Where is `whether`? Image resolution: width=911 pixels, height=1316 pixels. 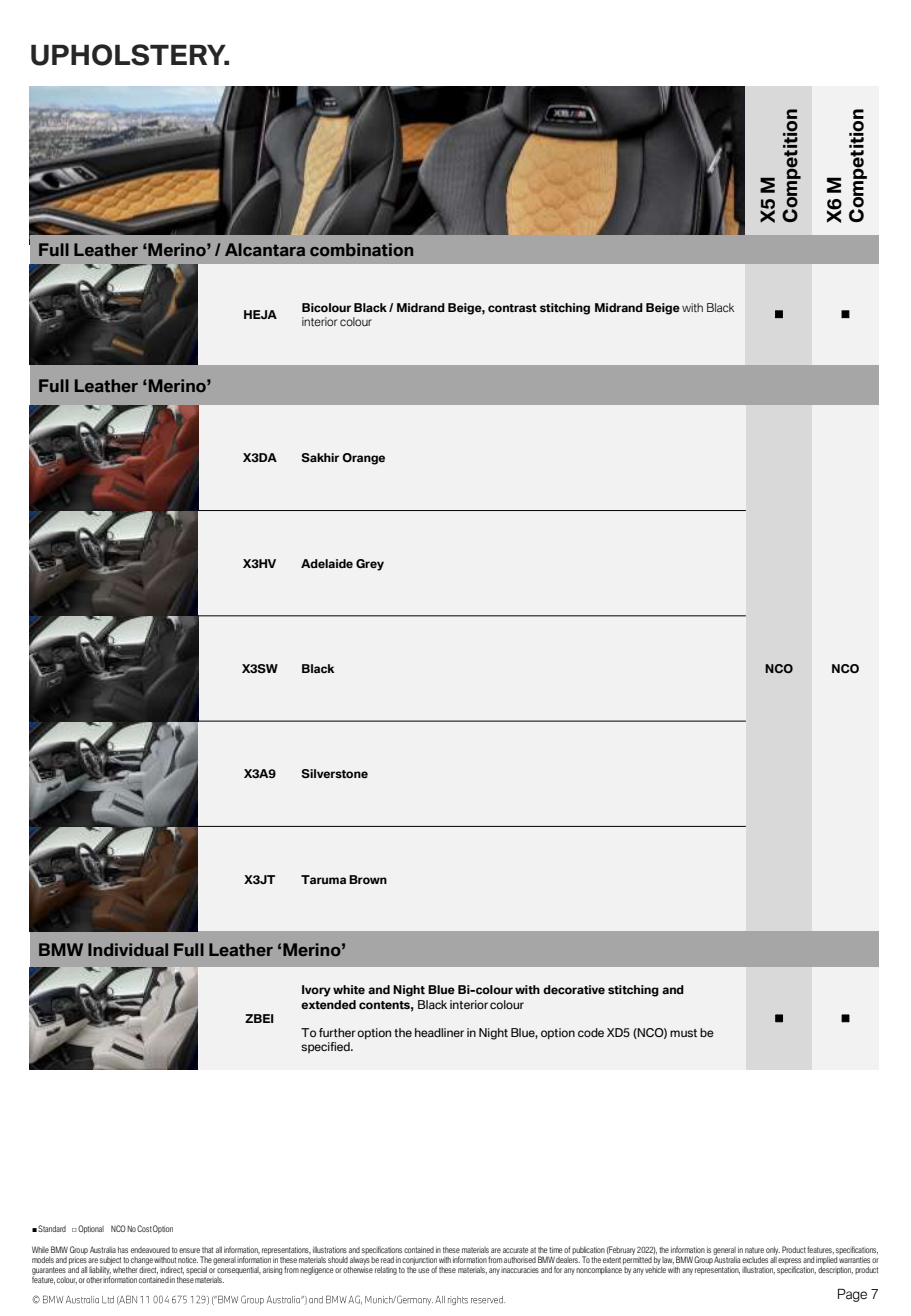
whether is located at coordinates (125, 1270).
